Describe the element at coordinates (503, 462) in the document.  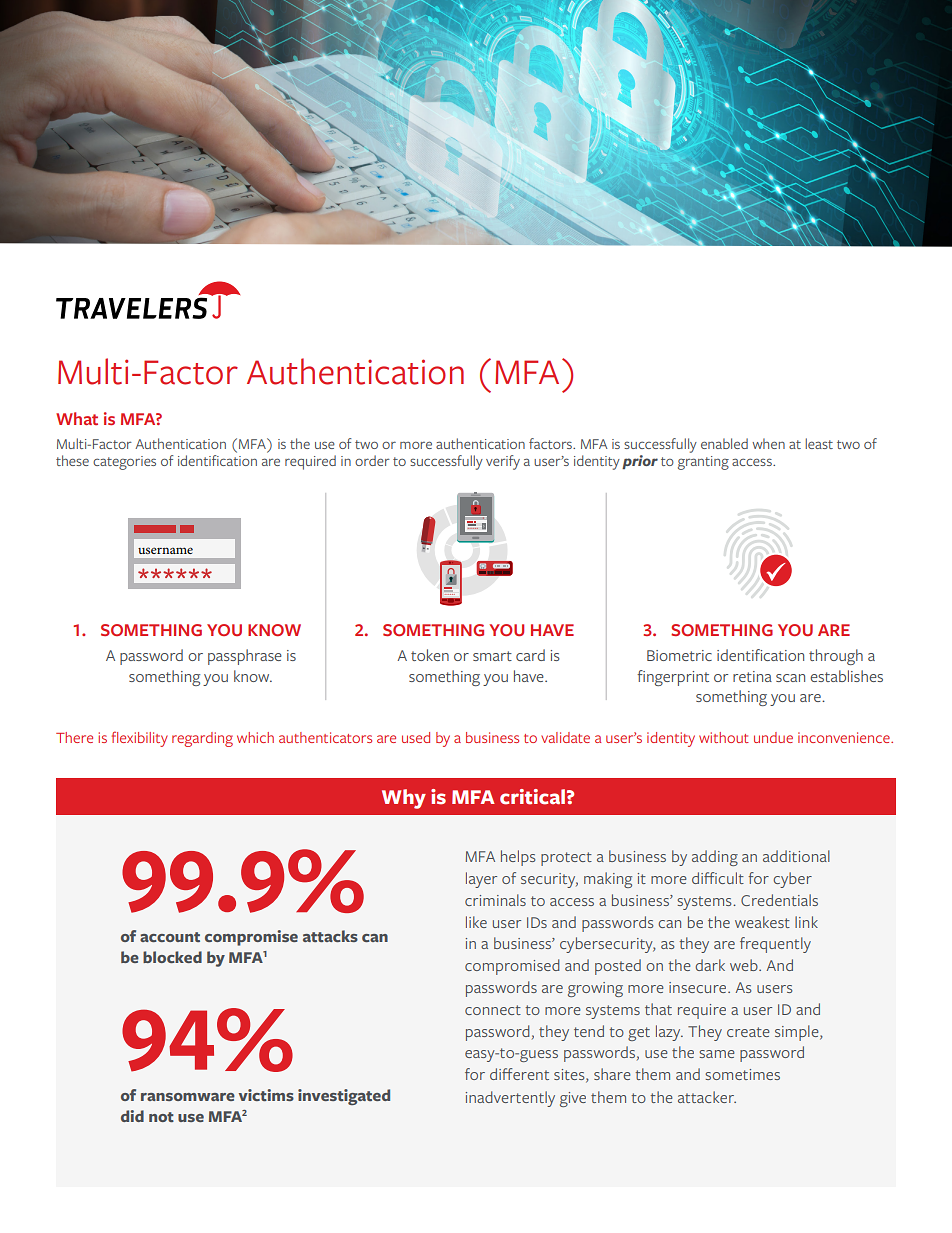
I see `verify` at that location.
